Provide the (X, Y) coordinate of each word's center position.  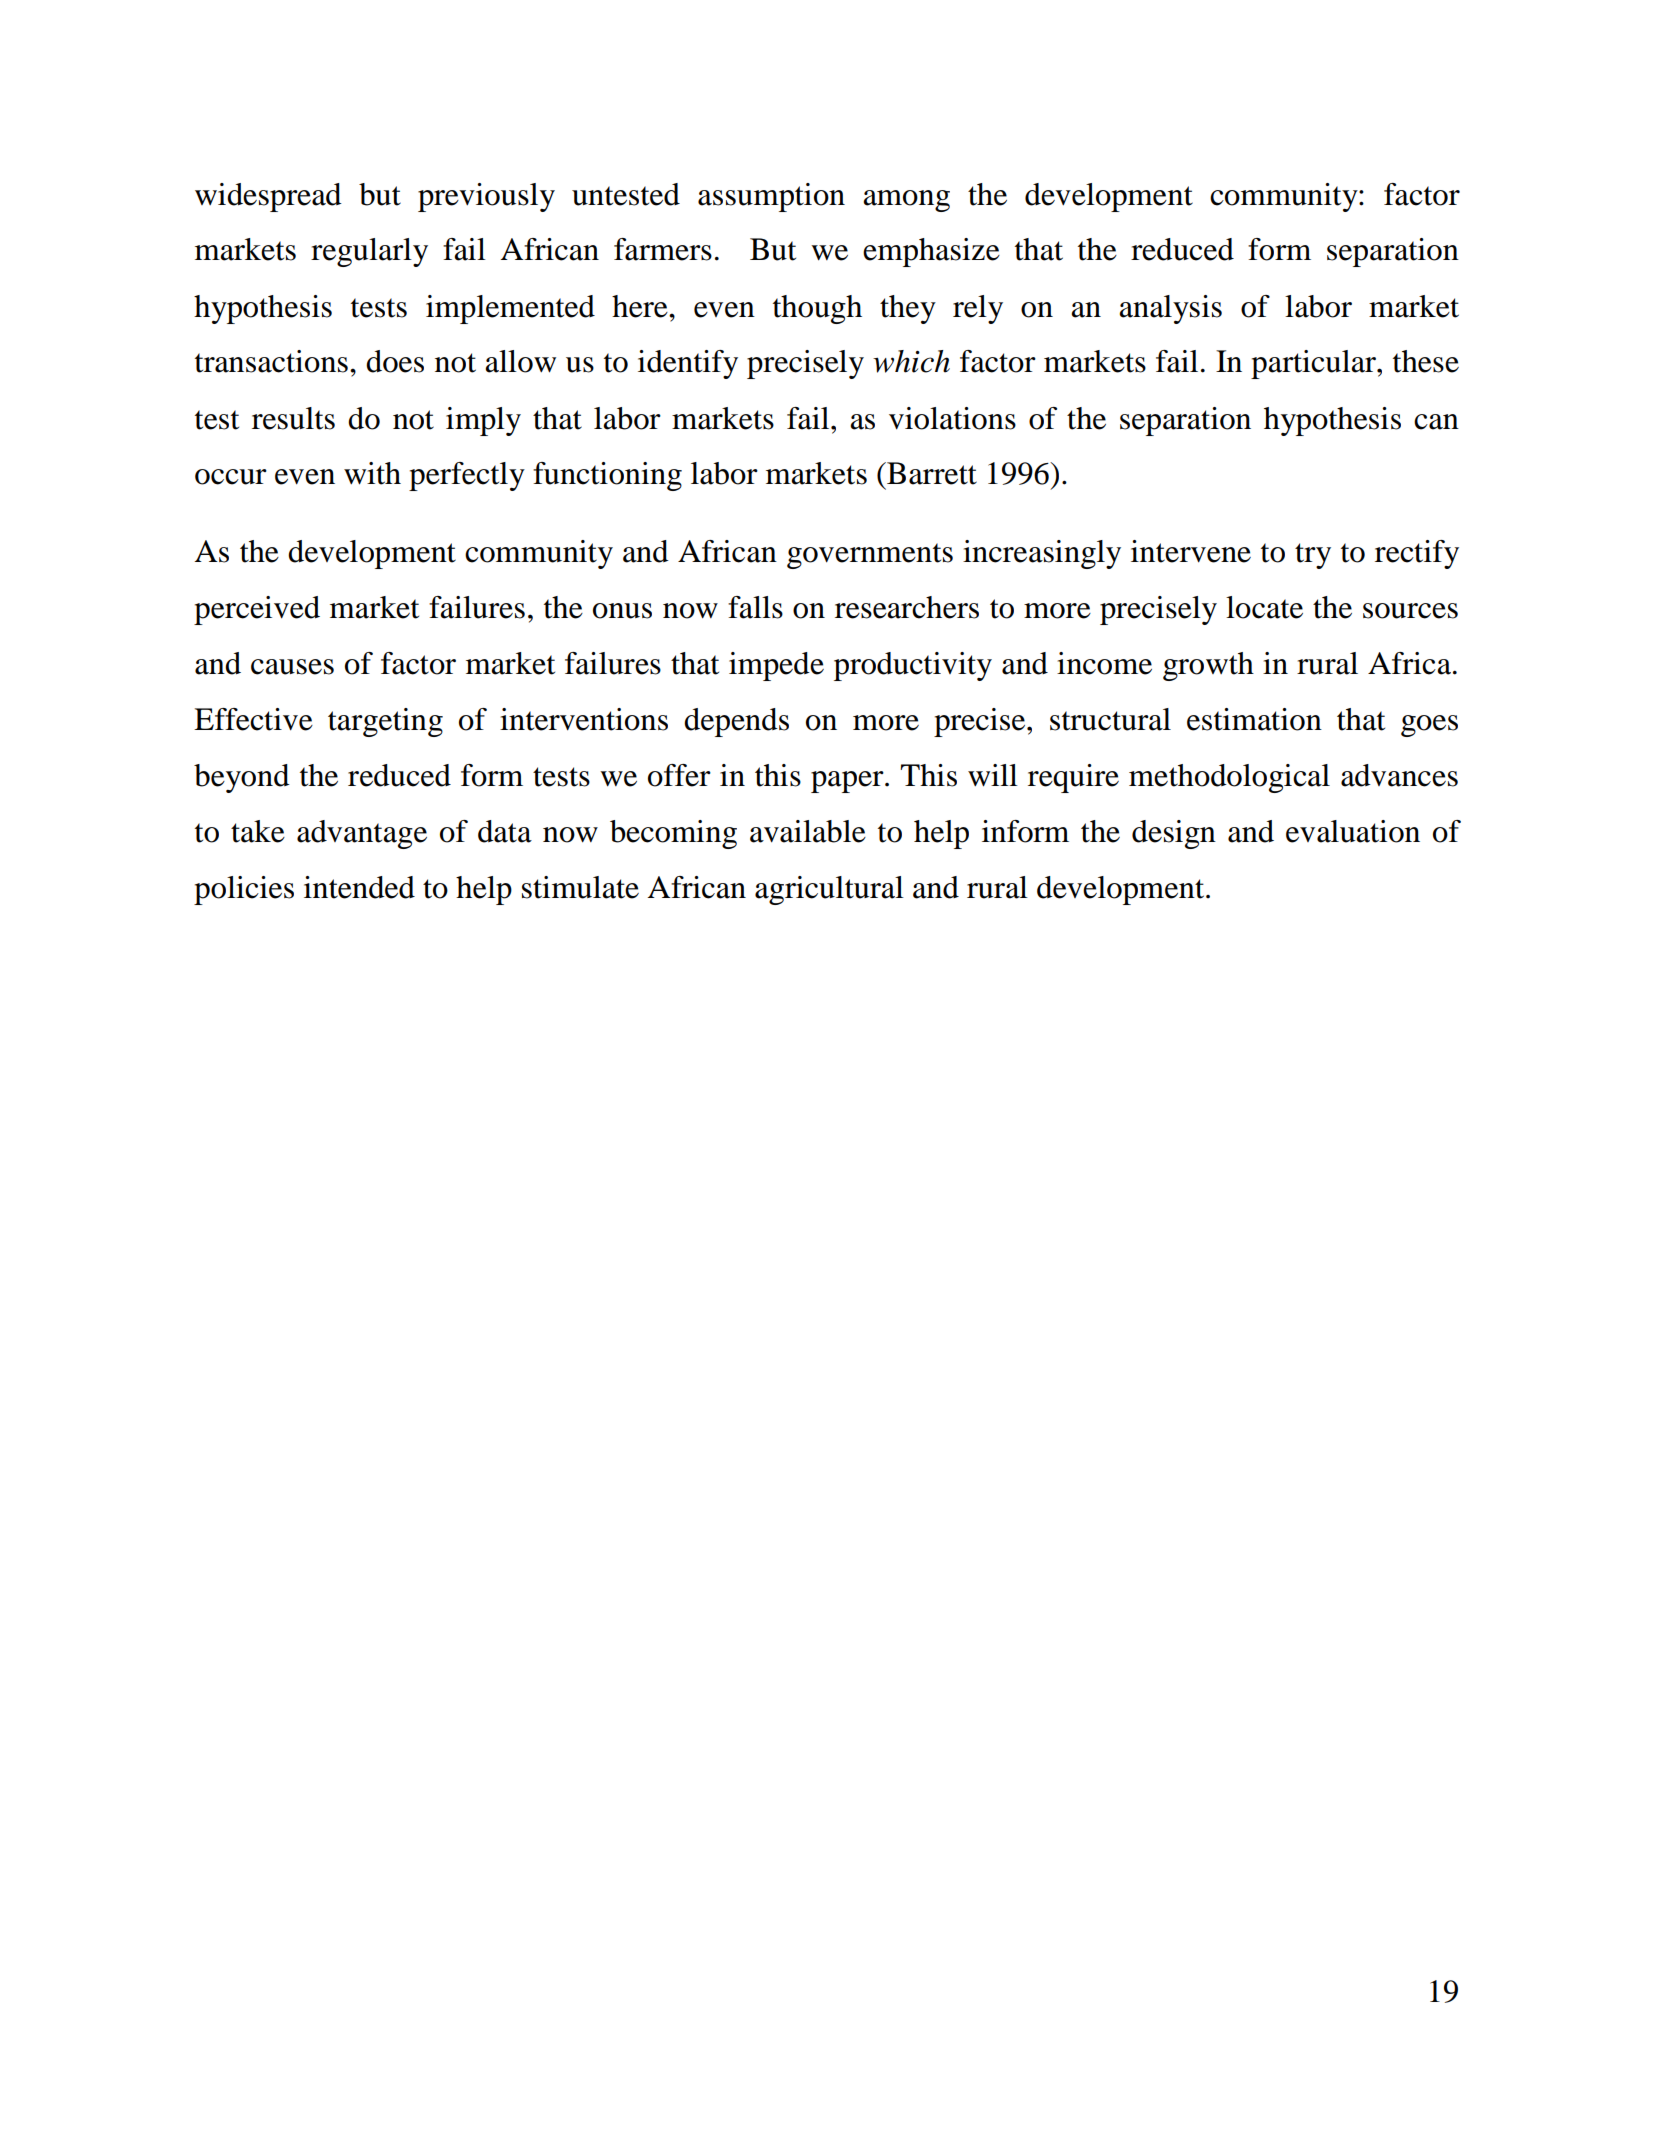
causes (292, 667)
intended (359, 887)
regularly (369, 252)
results (293, 418)
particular (1314, 364)
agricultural (829, 890)
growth (1208, 666)
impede (776, 666)
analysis (1170, 309)
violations (952, 418)
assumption (771, 197)
